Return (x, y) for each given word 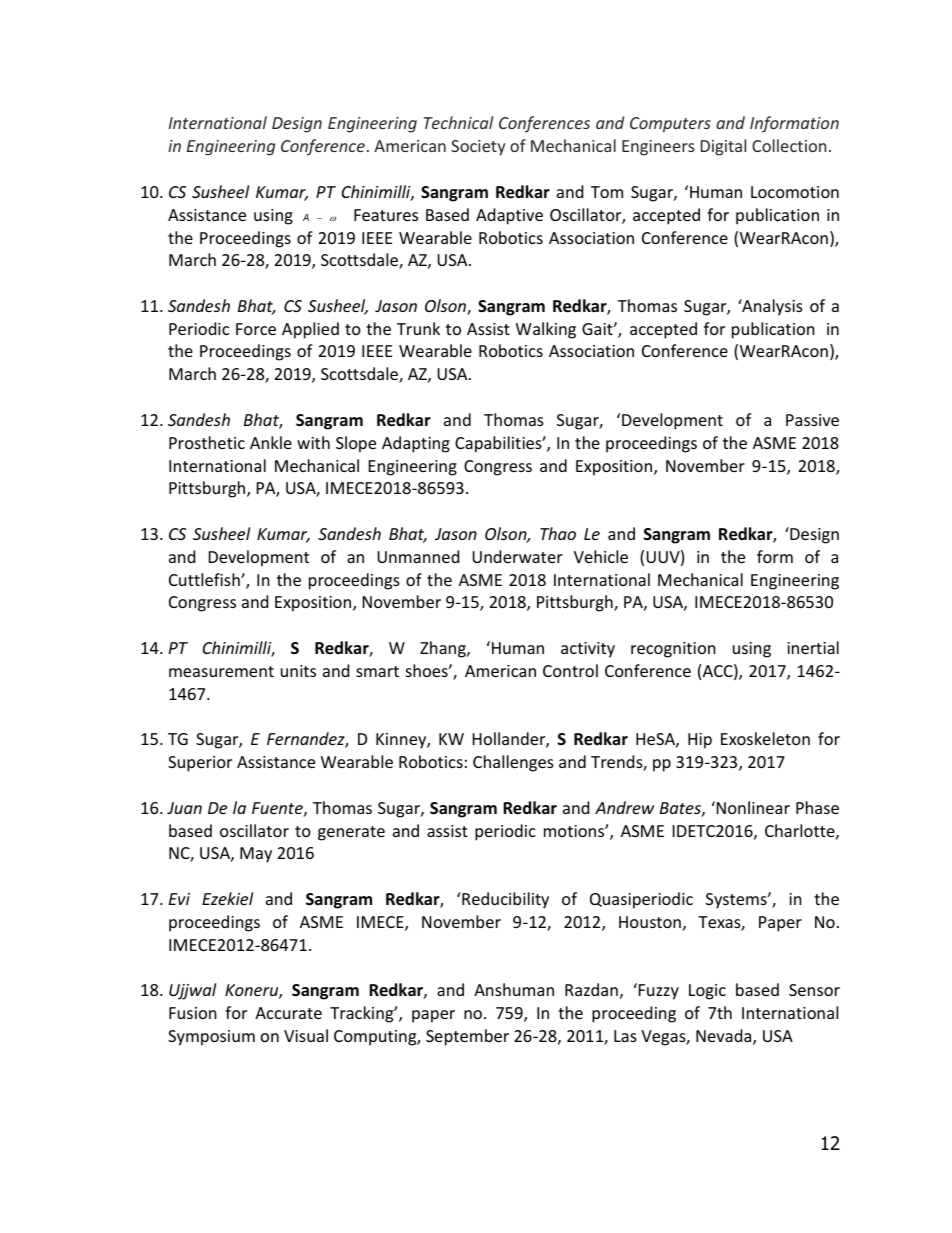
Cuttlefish (205, 579)
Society (478, 148)
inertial (813, 647)
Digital (723, 147)
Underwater (517, 556)
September (467, 1037)
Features (386, 215)
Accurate (288, 1013)
